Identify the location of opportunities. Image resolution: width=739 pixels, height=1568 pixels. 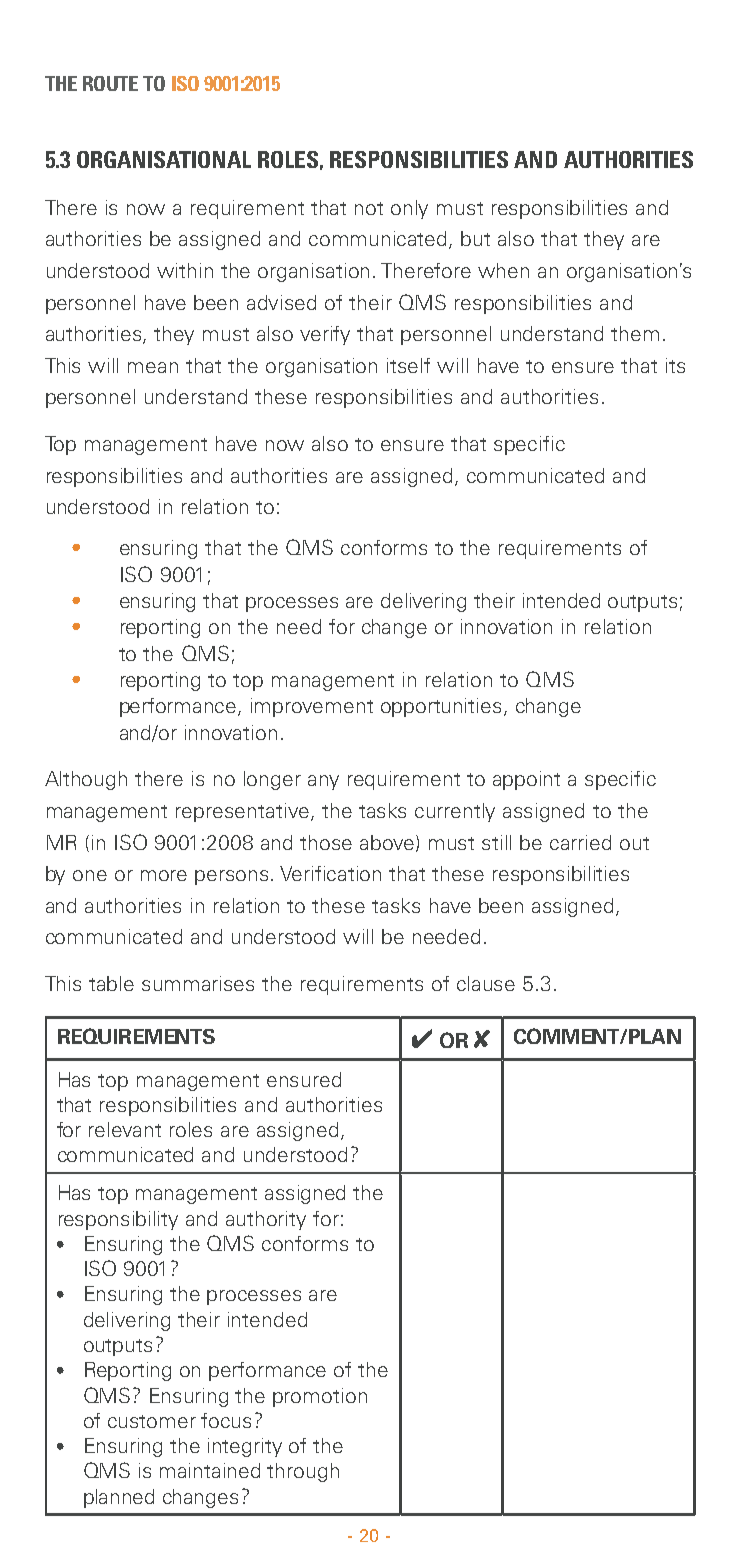
(441, 707).
